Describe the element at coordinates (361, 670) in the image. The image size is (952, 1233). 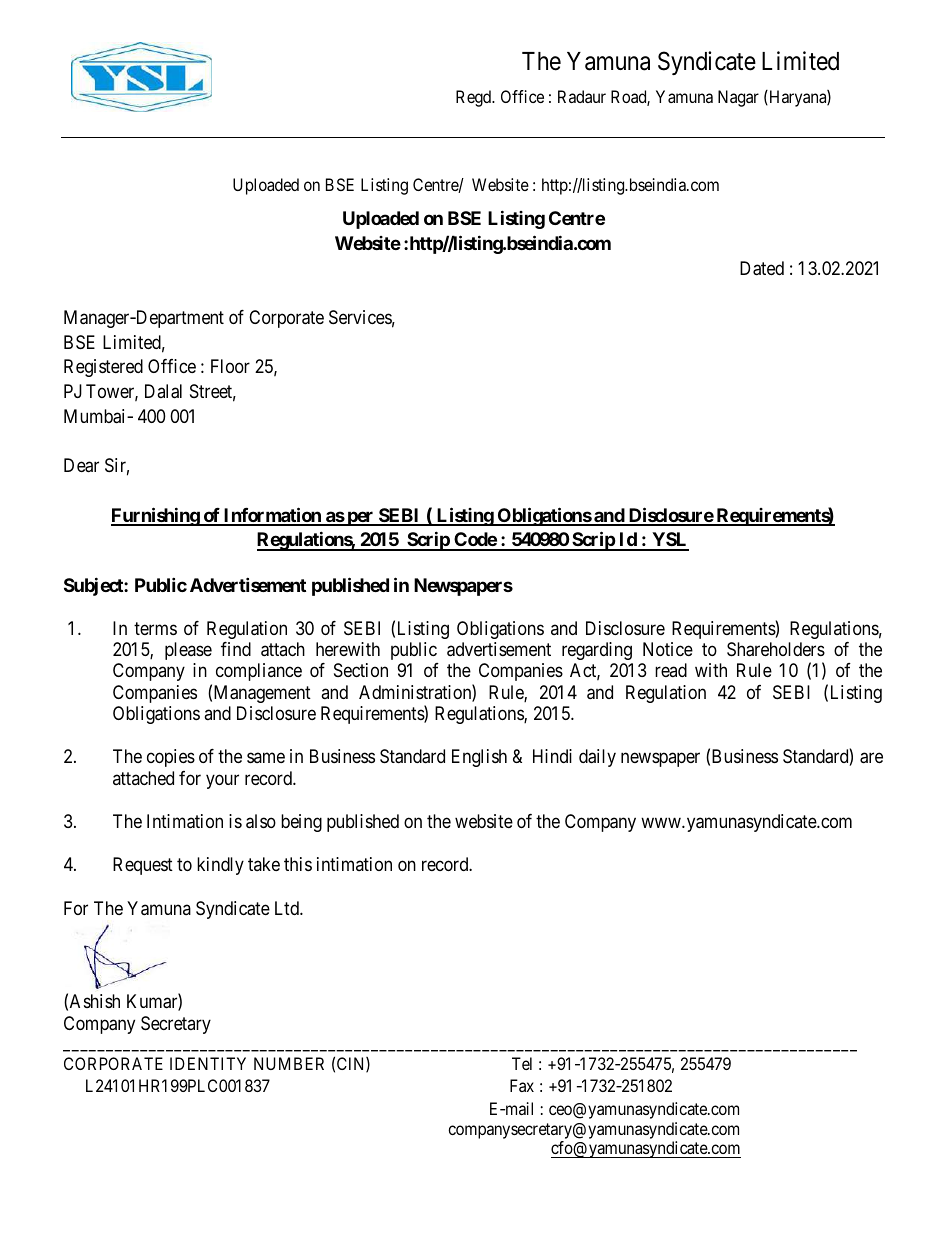
I see `Section` at that location.
